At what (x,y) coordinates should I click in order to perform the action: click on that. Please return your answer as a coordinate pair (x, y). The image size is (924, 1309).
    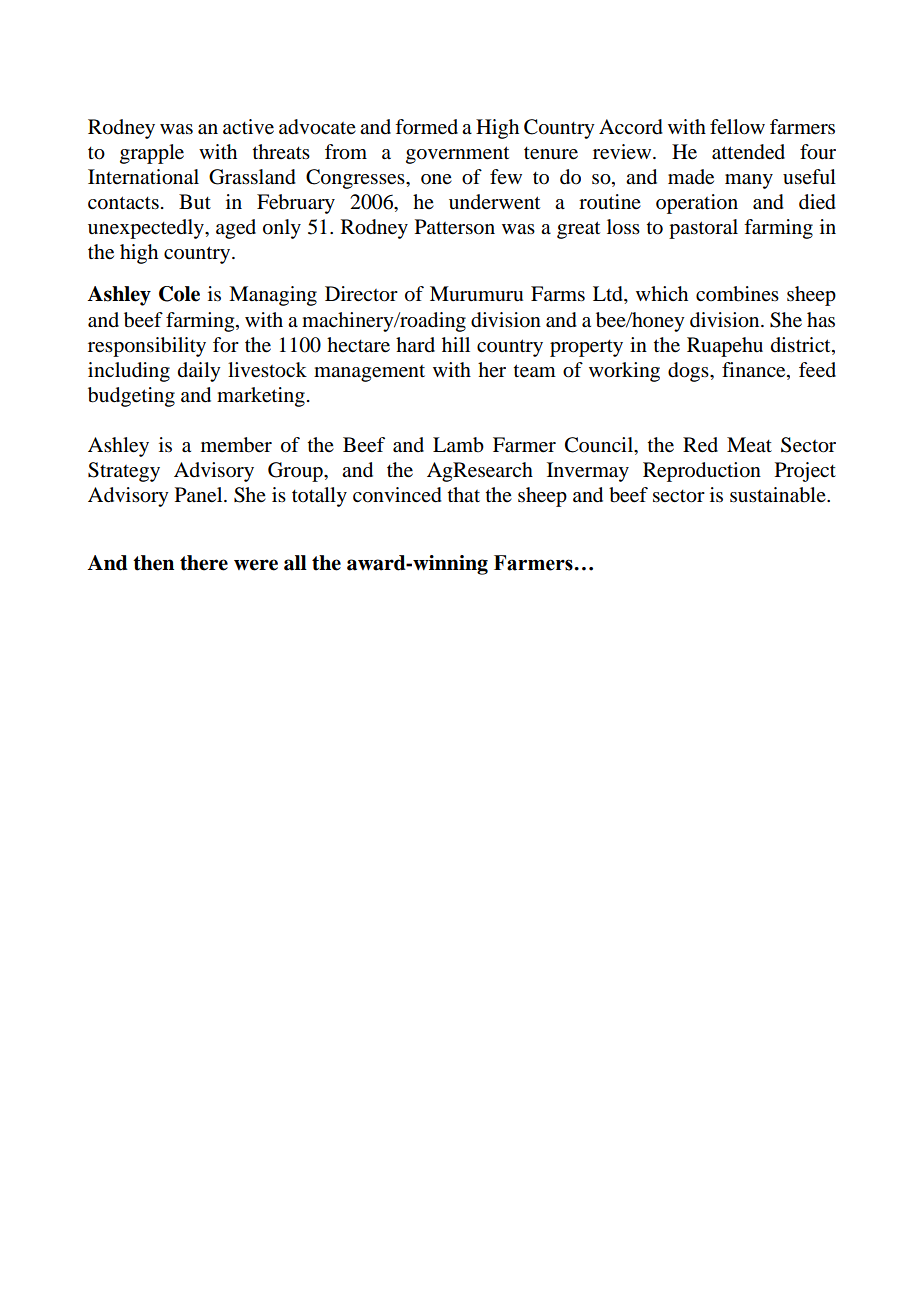
    Looking at the image, I should click on (464, 494).
